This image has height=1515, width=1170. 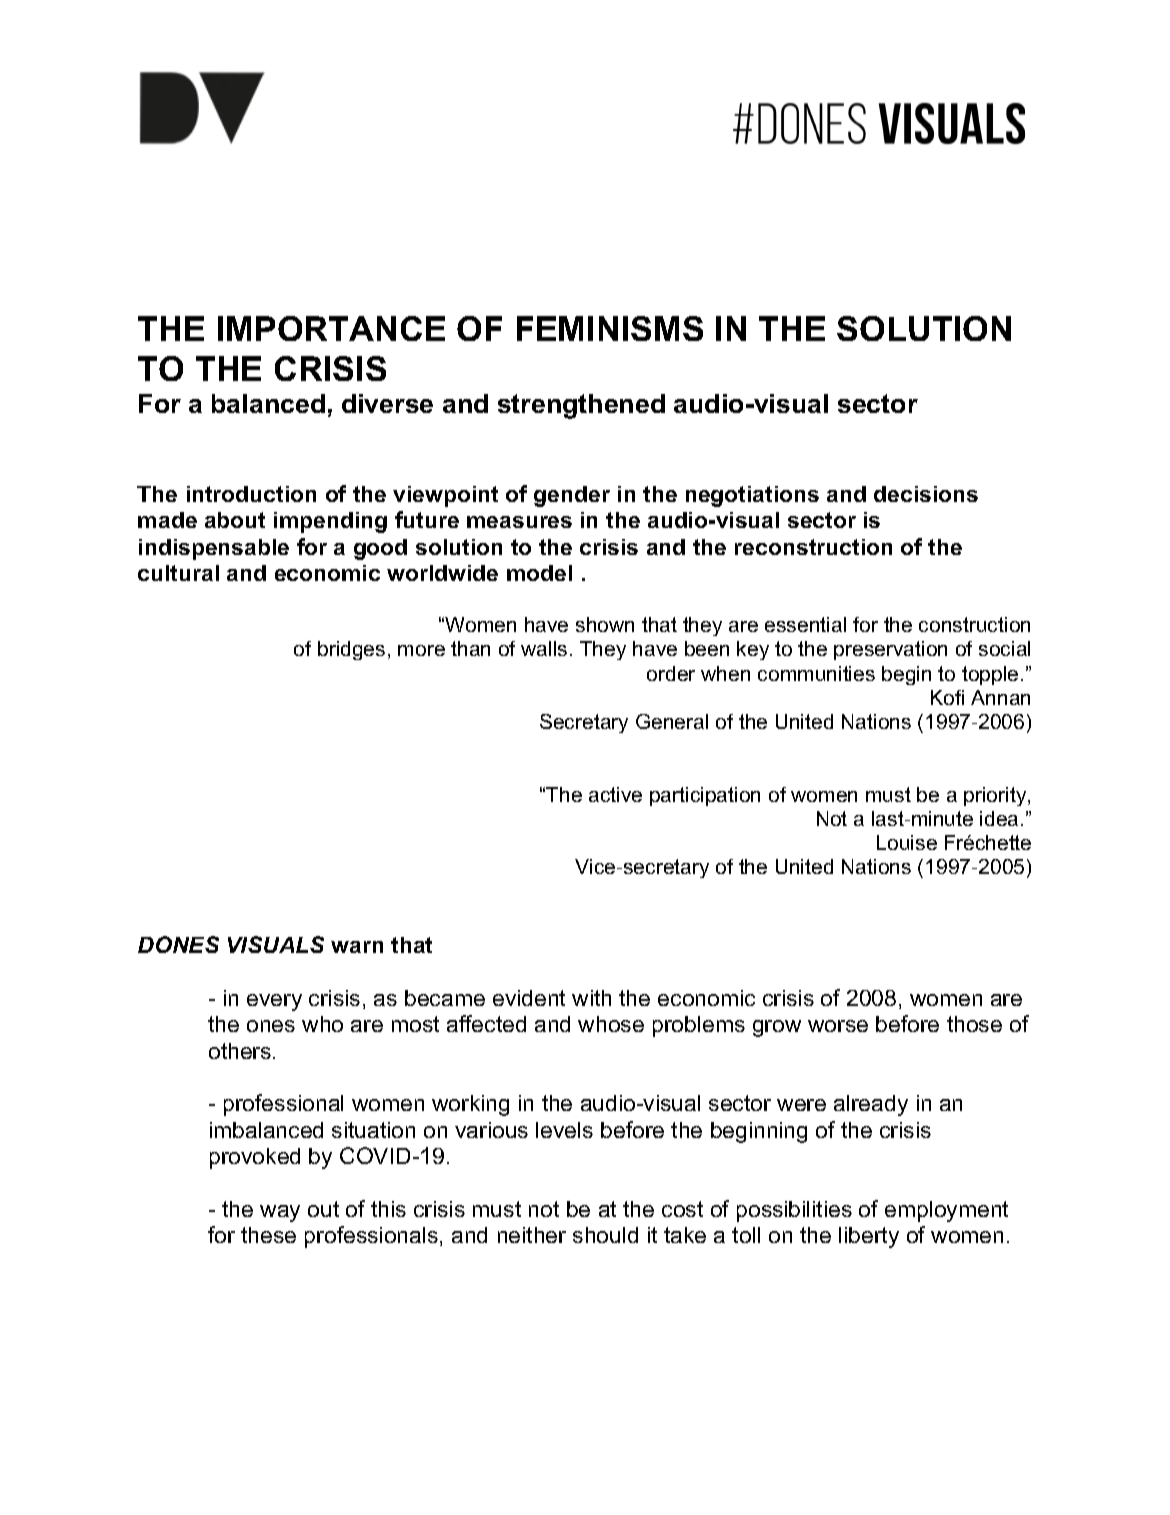 What do you see at coordinates (274, 1002) in the image?
I see `every` at bounding box center [274, 1002].
